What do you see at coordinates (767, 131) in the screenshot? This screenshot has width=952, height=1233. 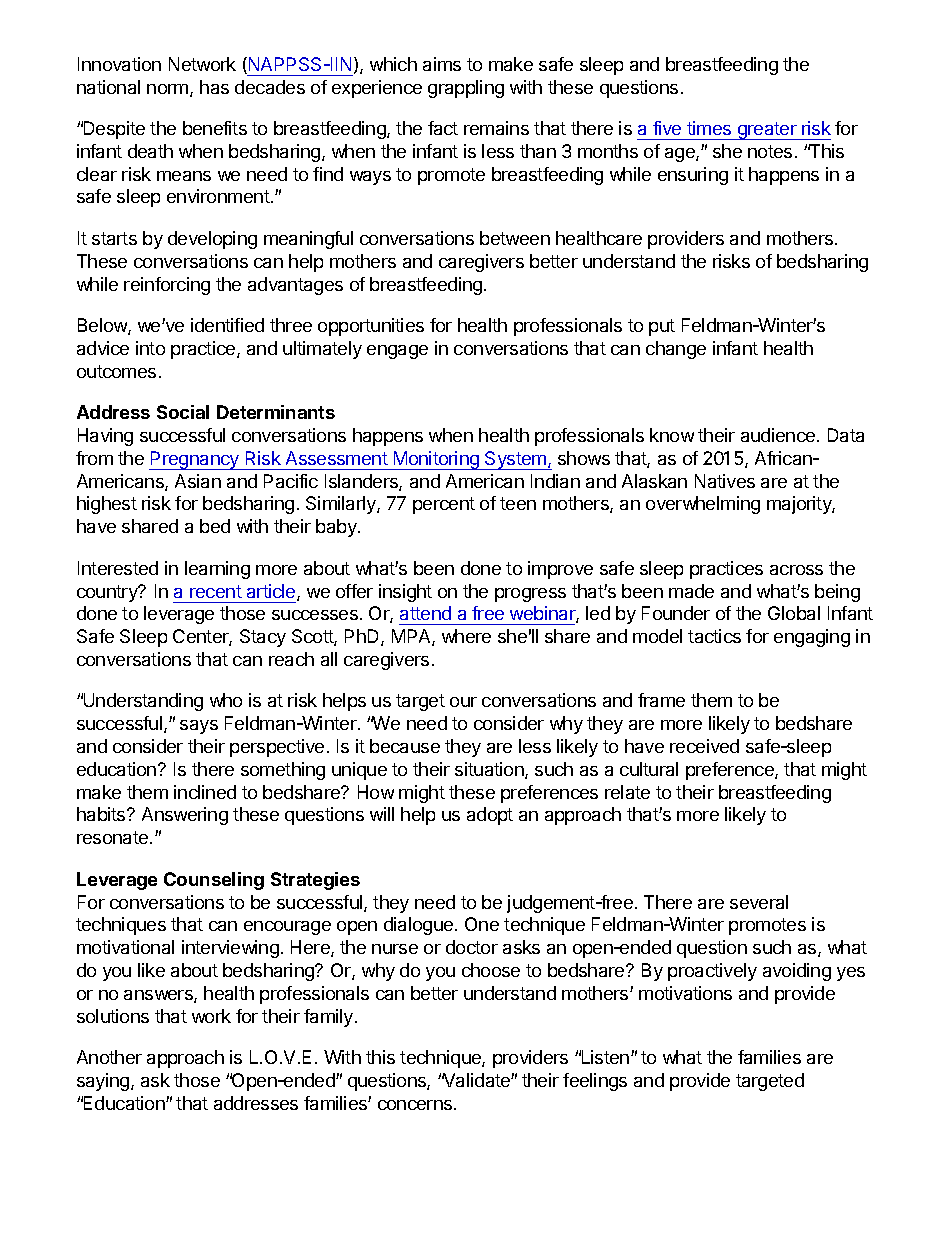 I see `greater` at bounding box center [767, 131].
